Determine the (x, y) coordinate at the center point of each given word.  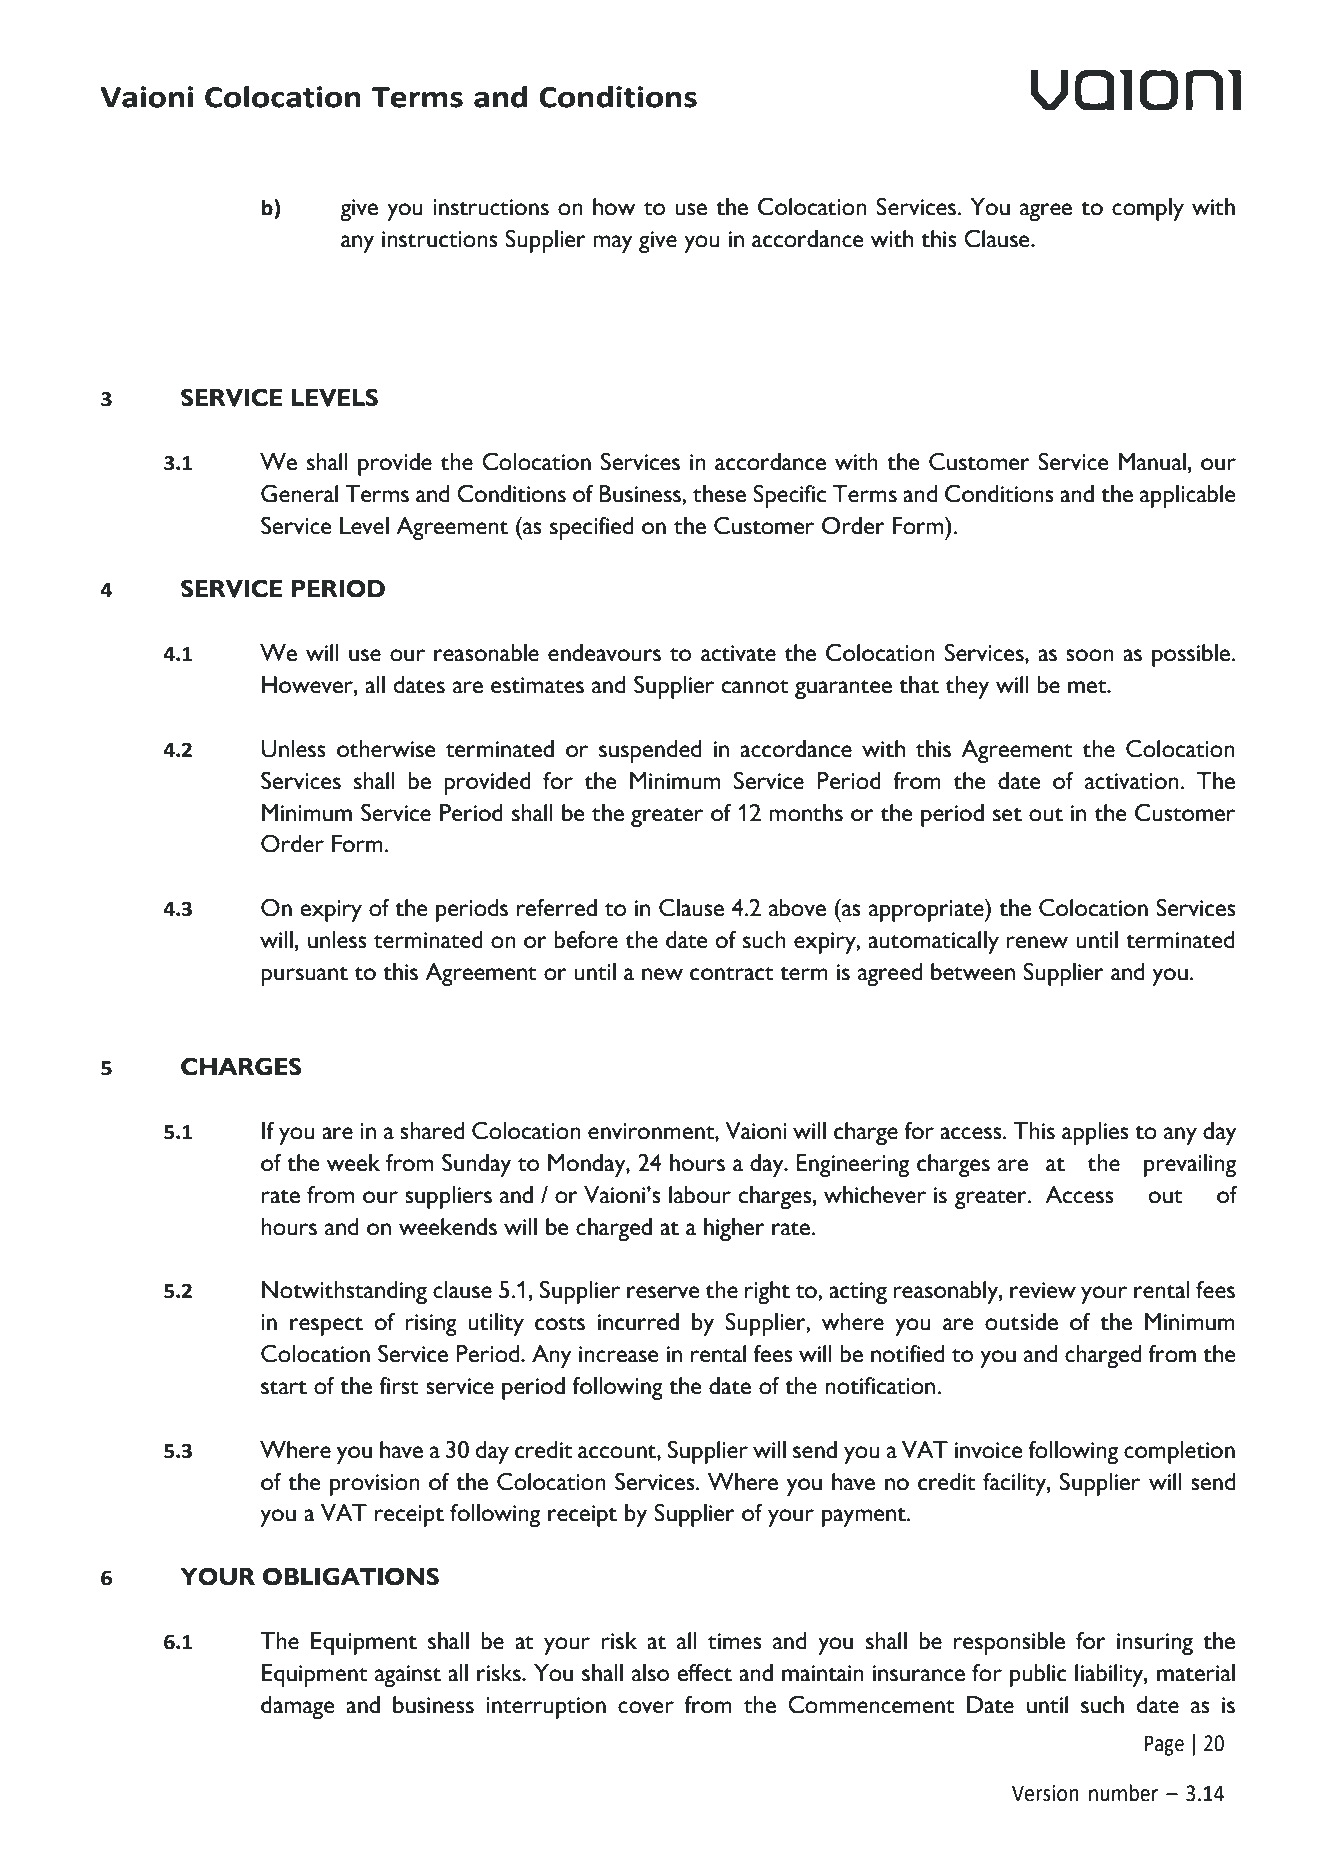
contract (732, 974)
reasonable (486, 653)
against (408, 1676)
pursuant (304, 976)
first (399, 1385)
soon (1090, 655)
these (719, 494)
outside (1021, 1322)
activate (738, 653)
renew (1037, 942)
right (767, 1292)
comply (1148, 209)
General (299, 493)
